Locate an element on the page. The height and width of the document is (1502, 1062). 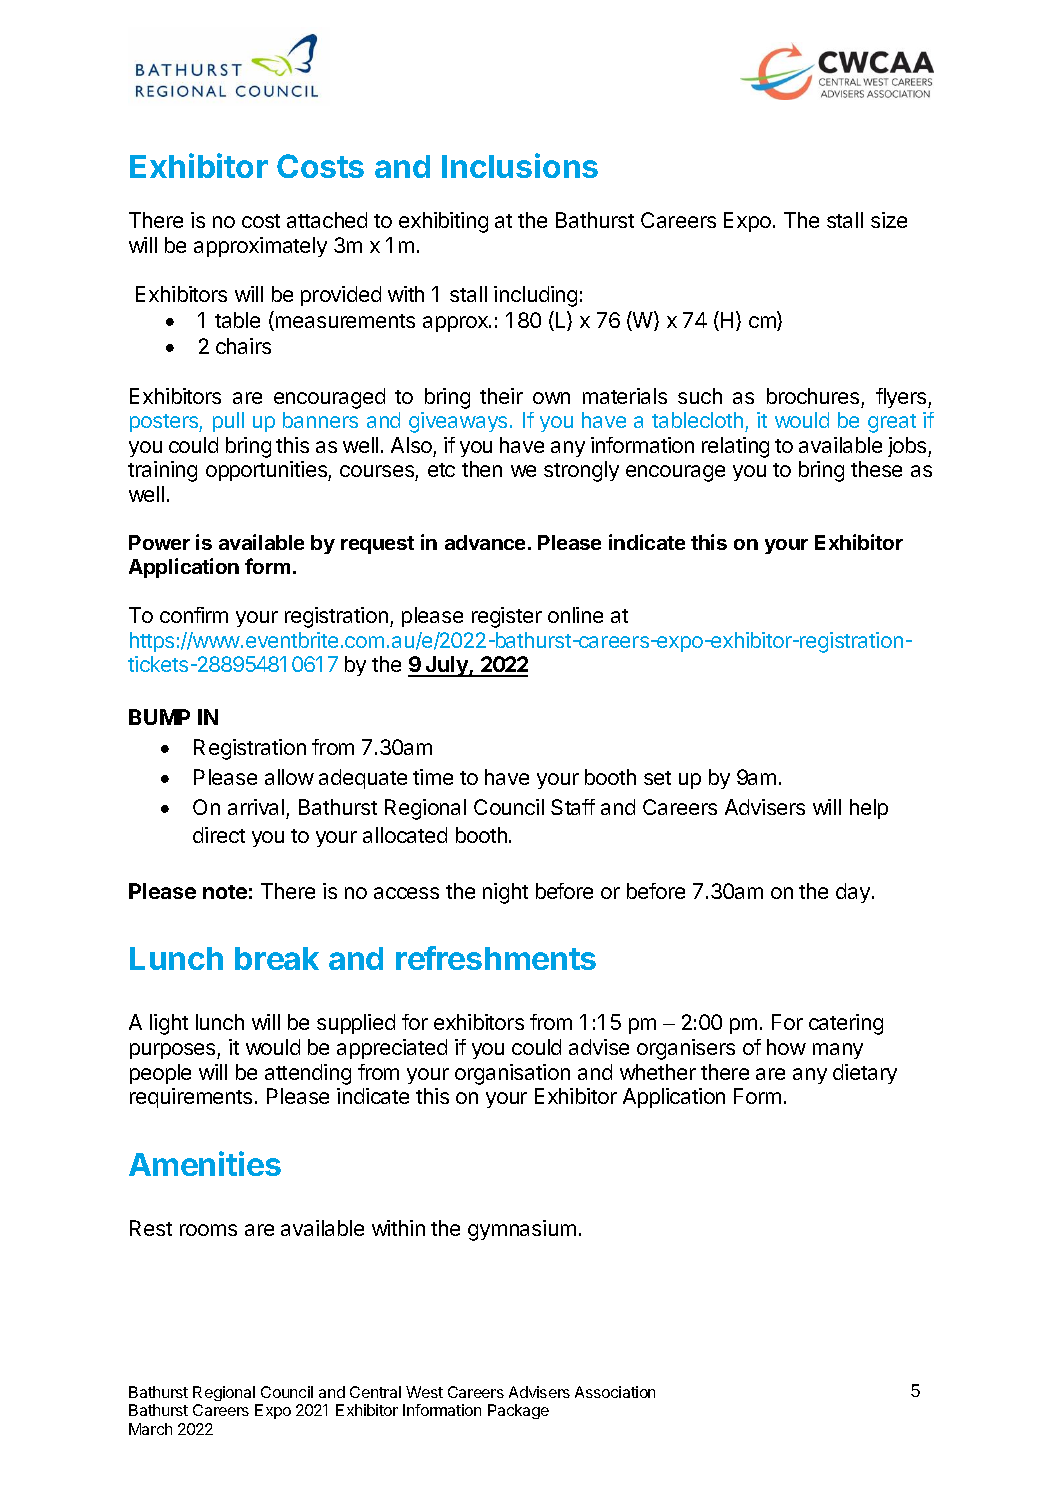
March is located at coordinates (150, 1429).
